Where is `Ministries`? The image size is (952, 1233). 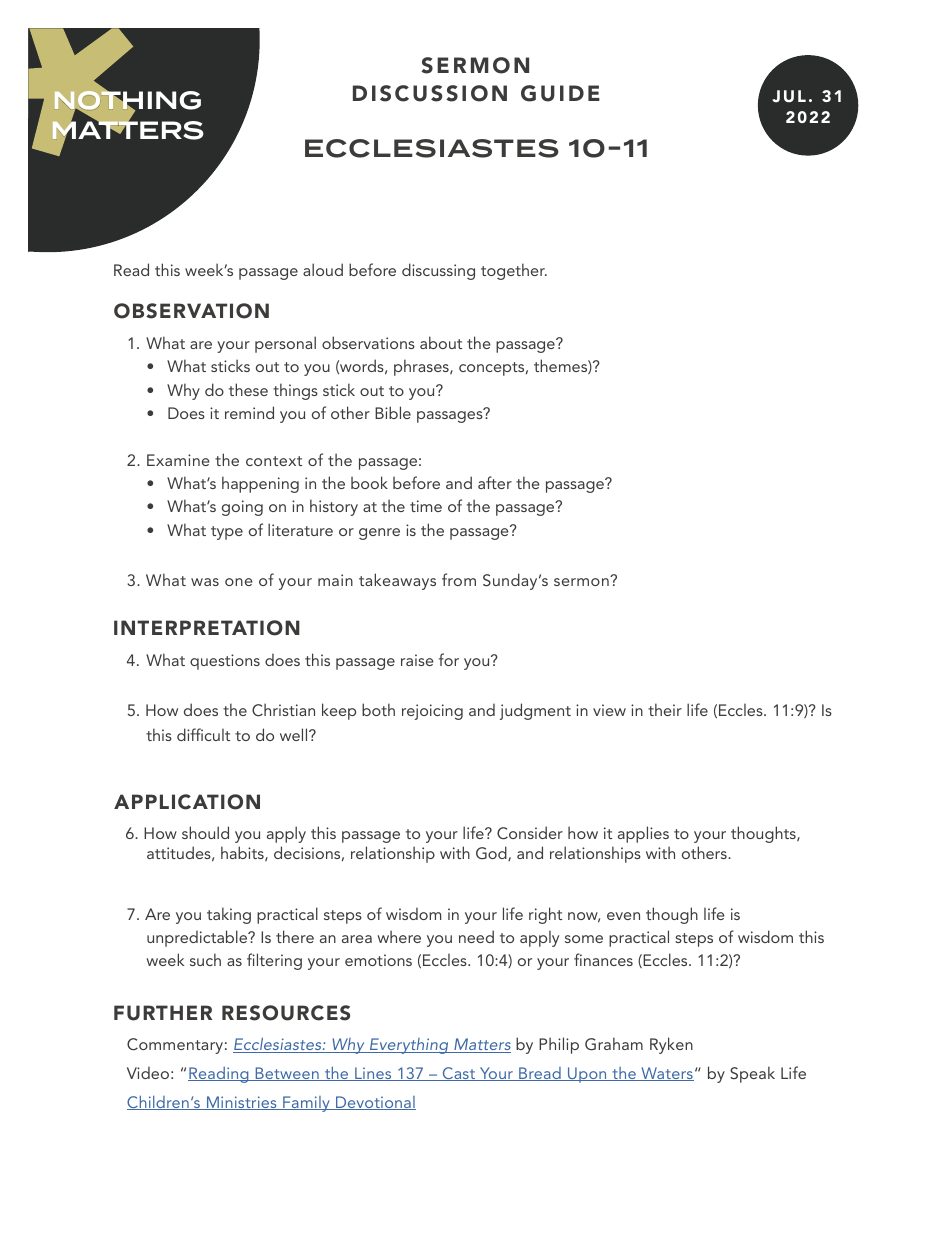
Ministries is located at coordinates (241, 1103).
